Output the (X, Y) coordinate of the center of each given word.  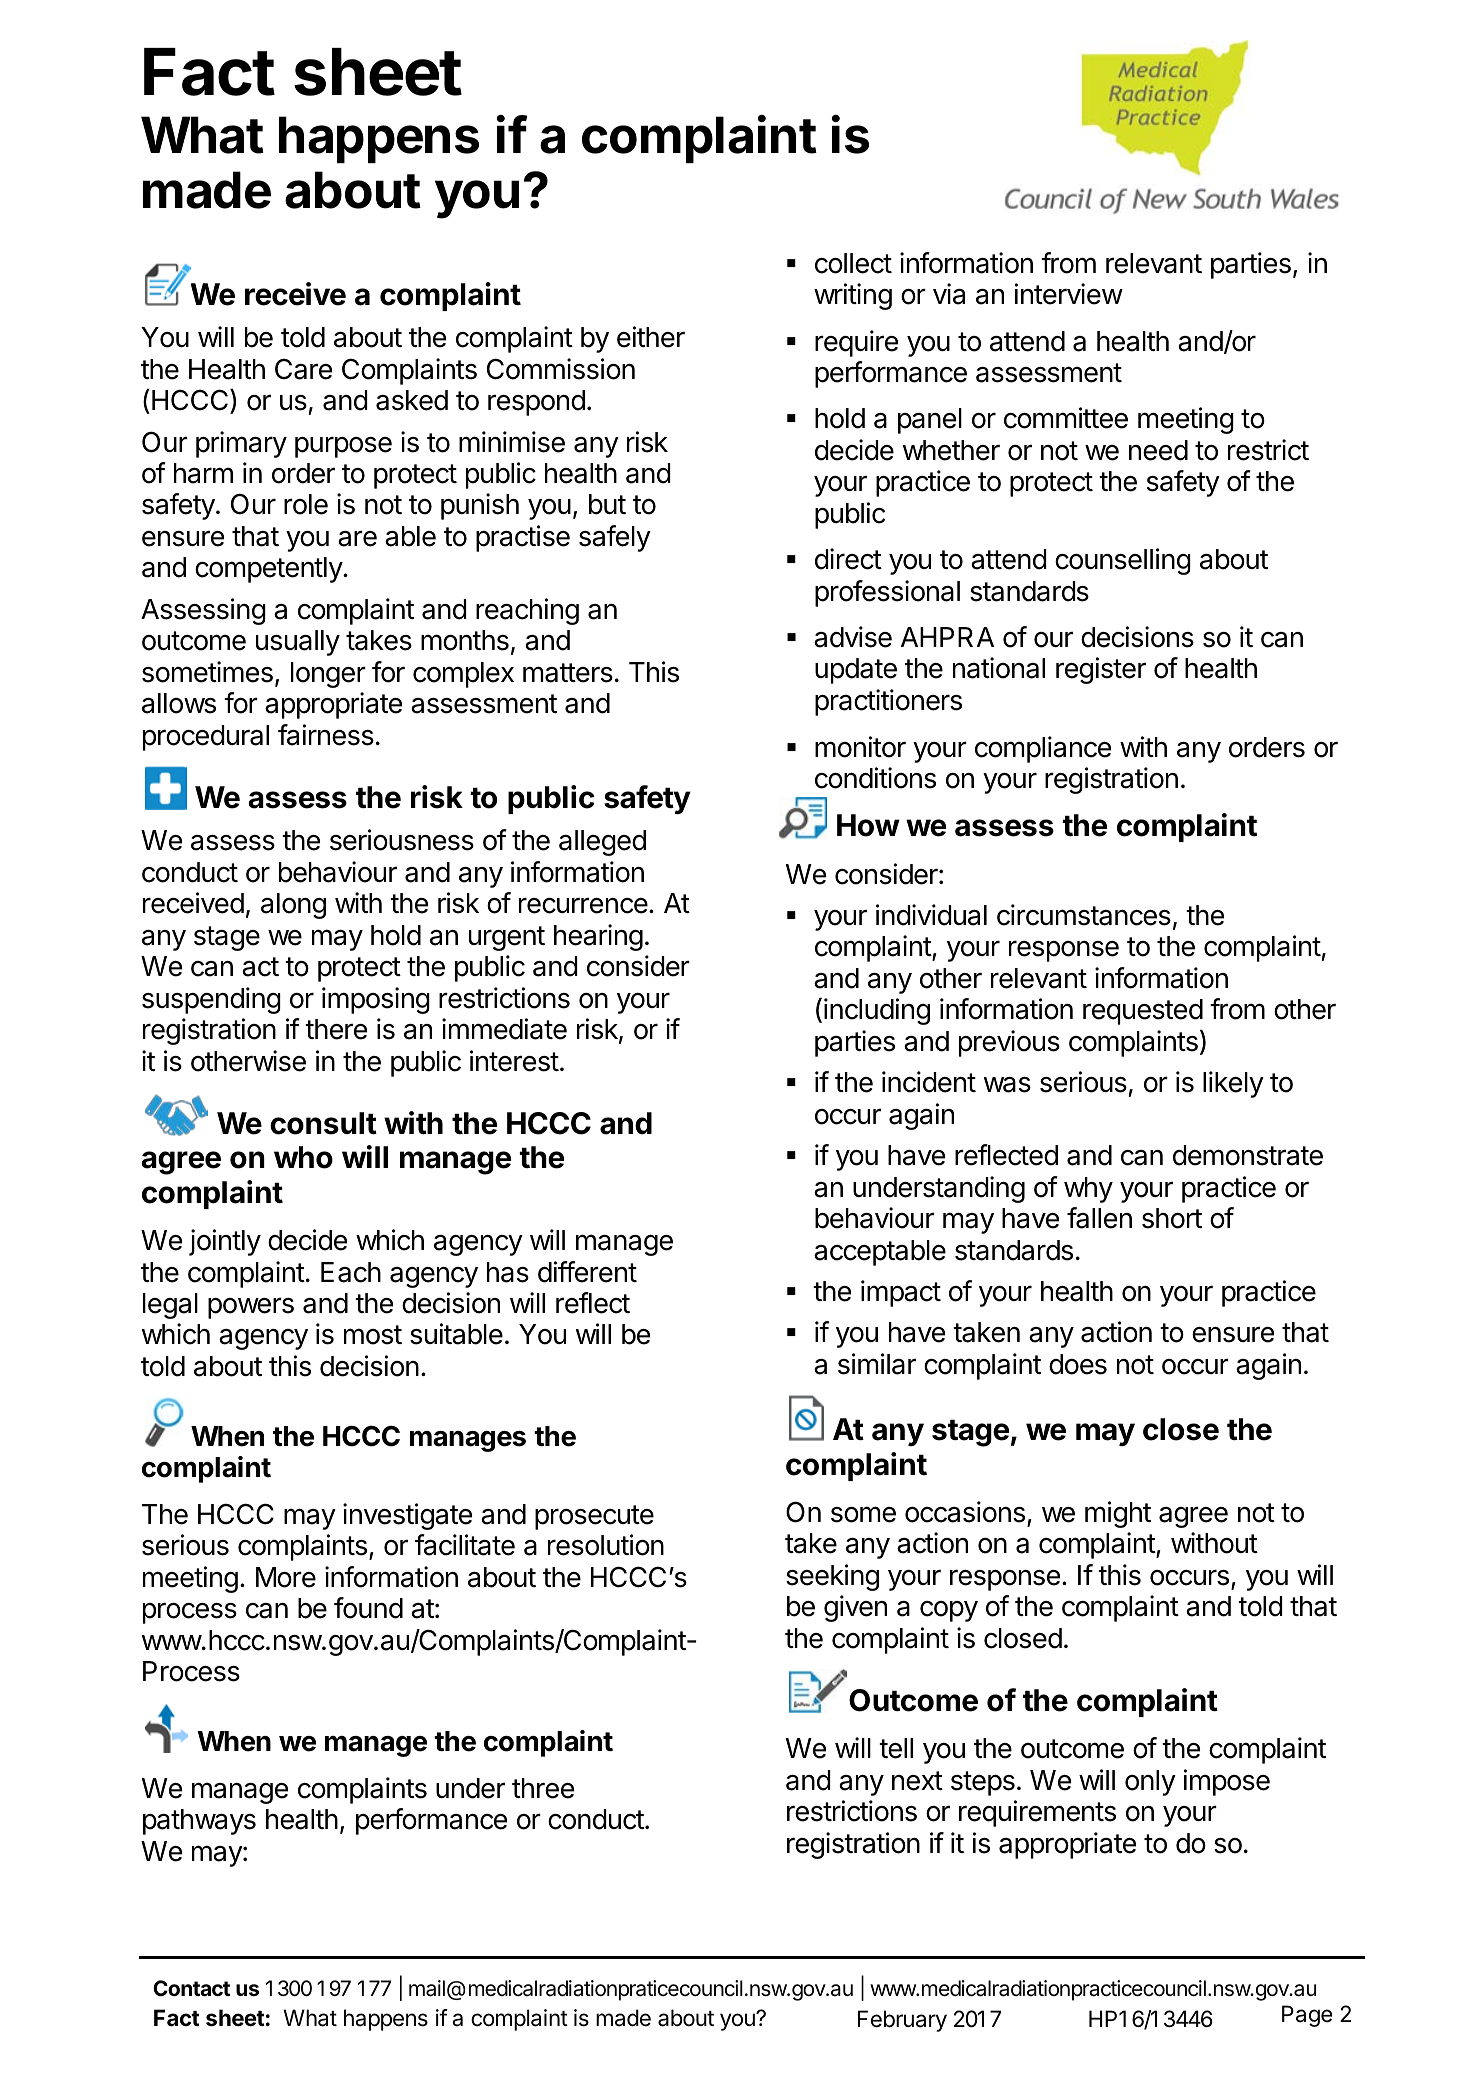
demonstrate (1248, 1155)
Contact (191, 1988)
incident (929, 1082)
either (651, 337)
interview (1069, 294)
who (303, 1157)
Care (303, 369)
